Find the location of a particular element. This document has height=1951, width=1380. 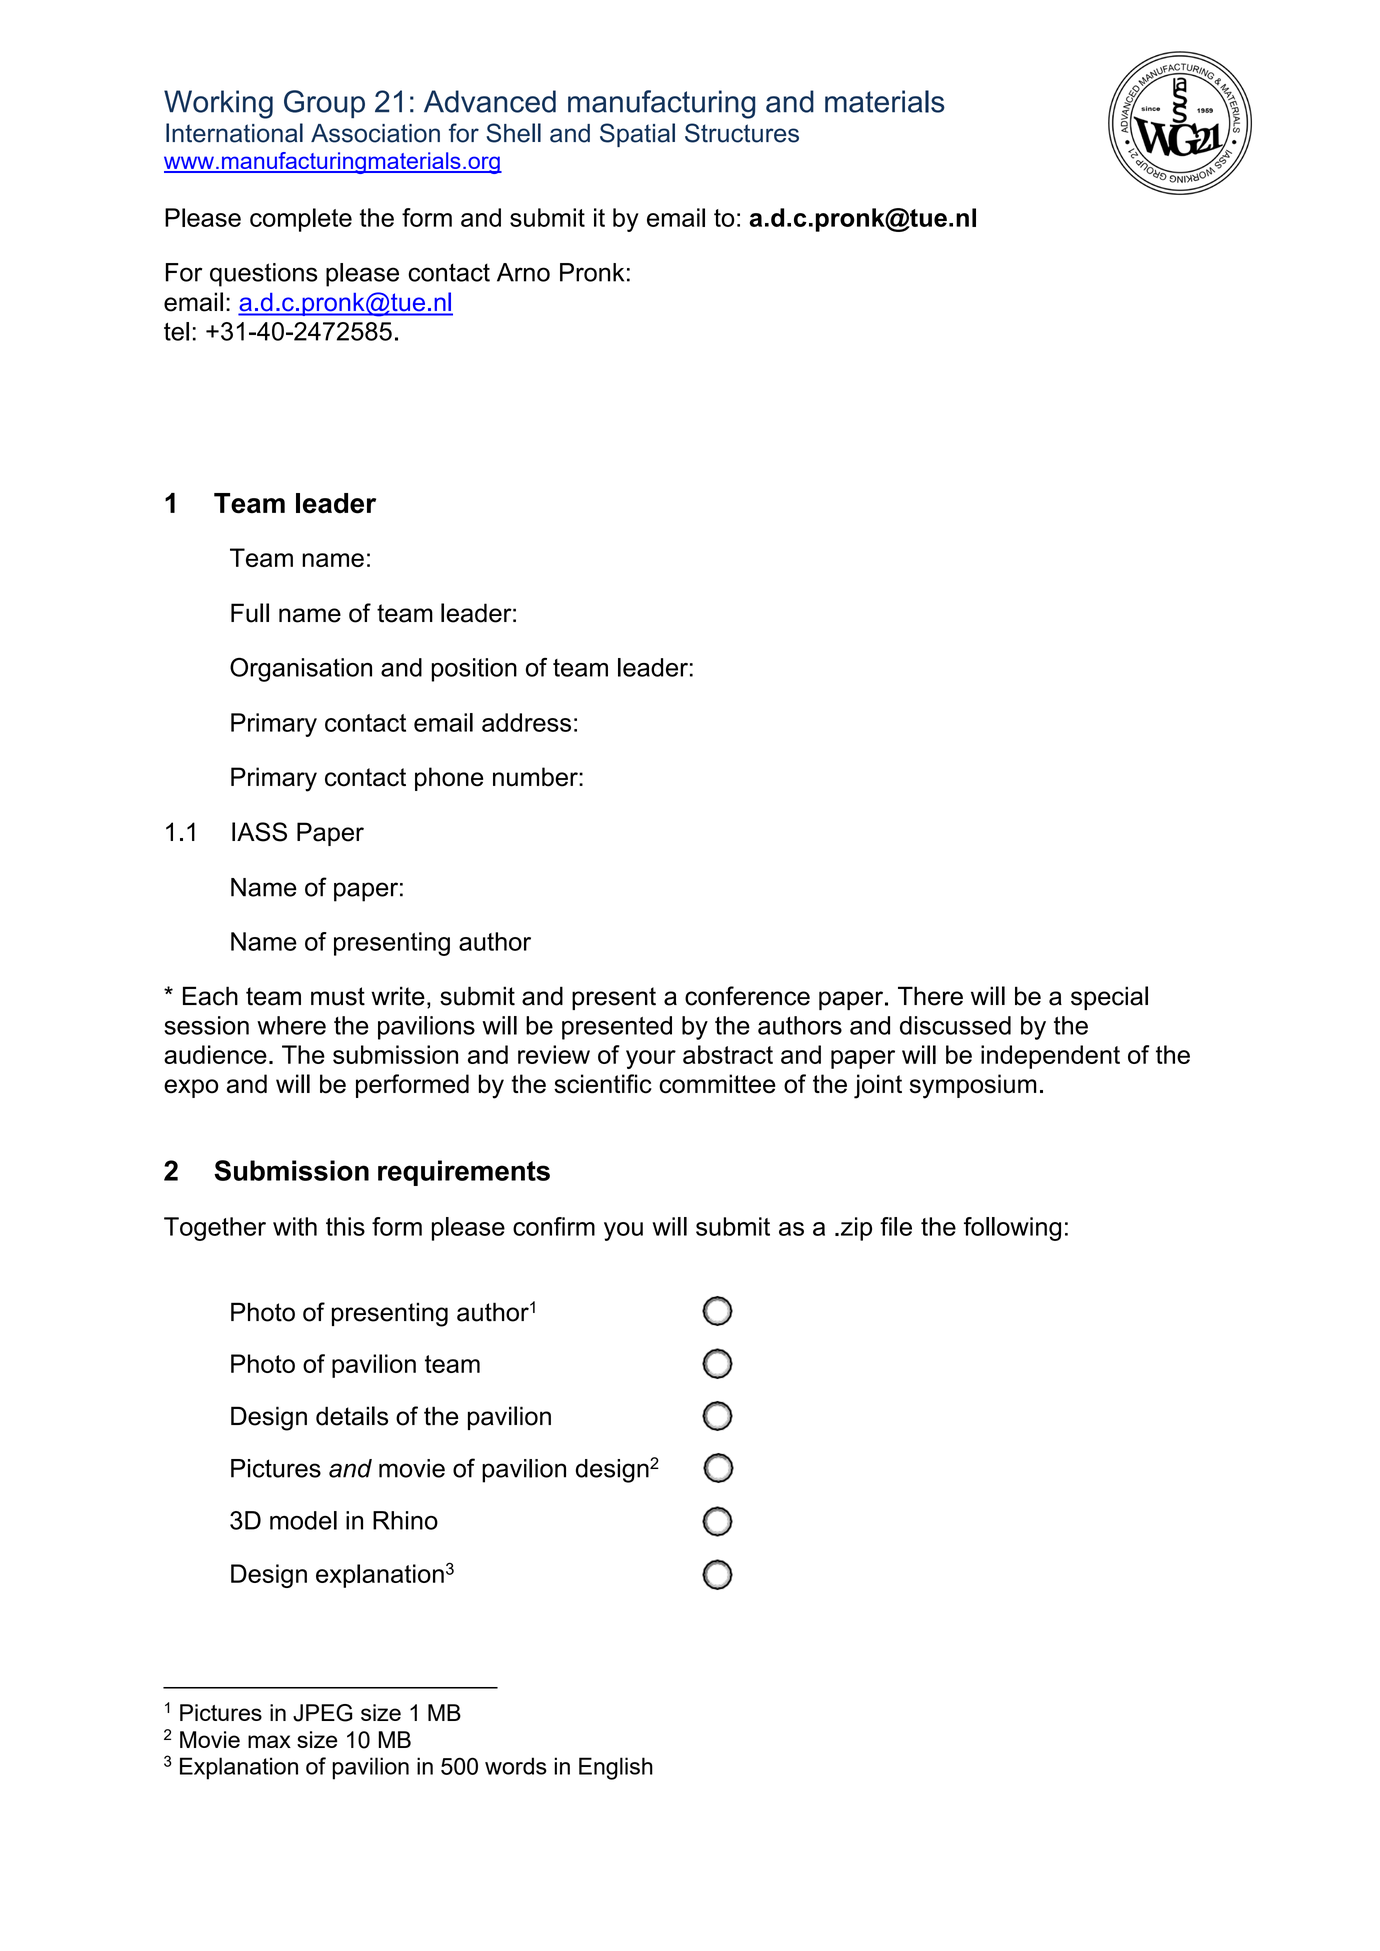

following is located at coordinates (1012, 1229).
